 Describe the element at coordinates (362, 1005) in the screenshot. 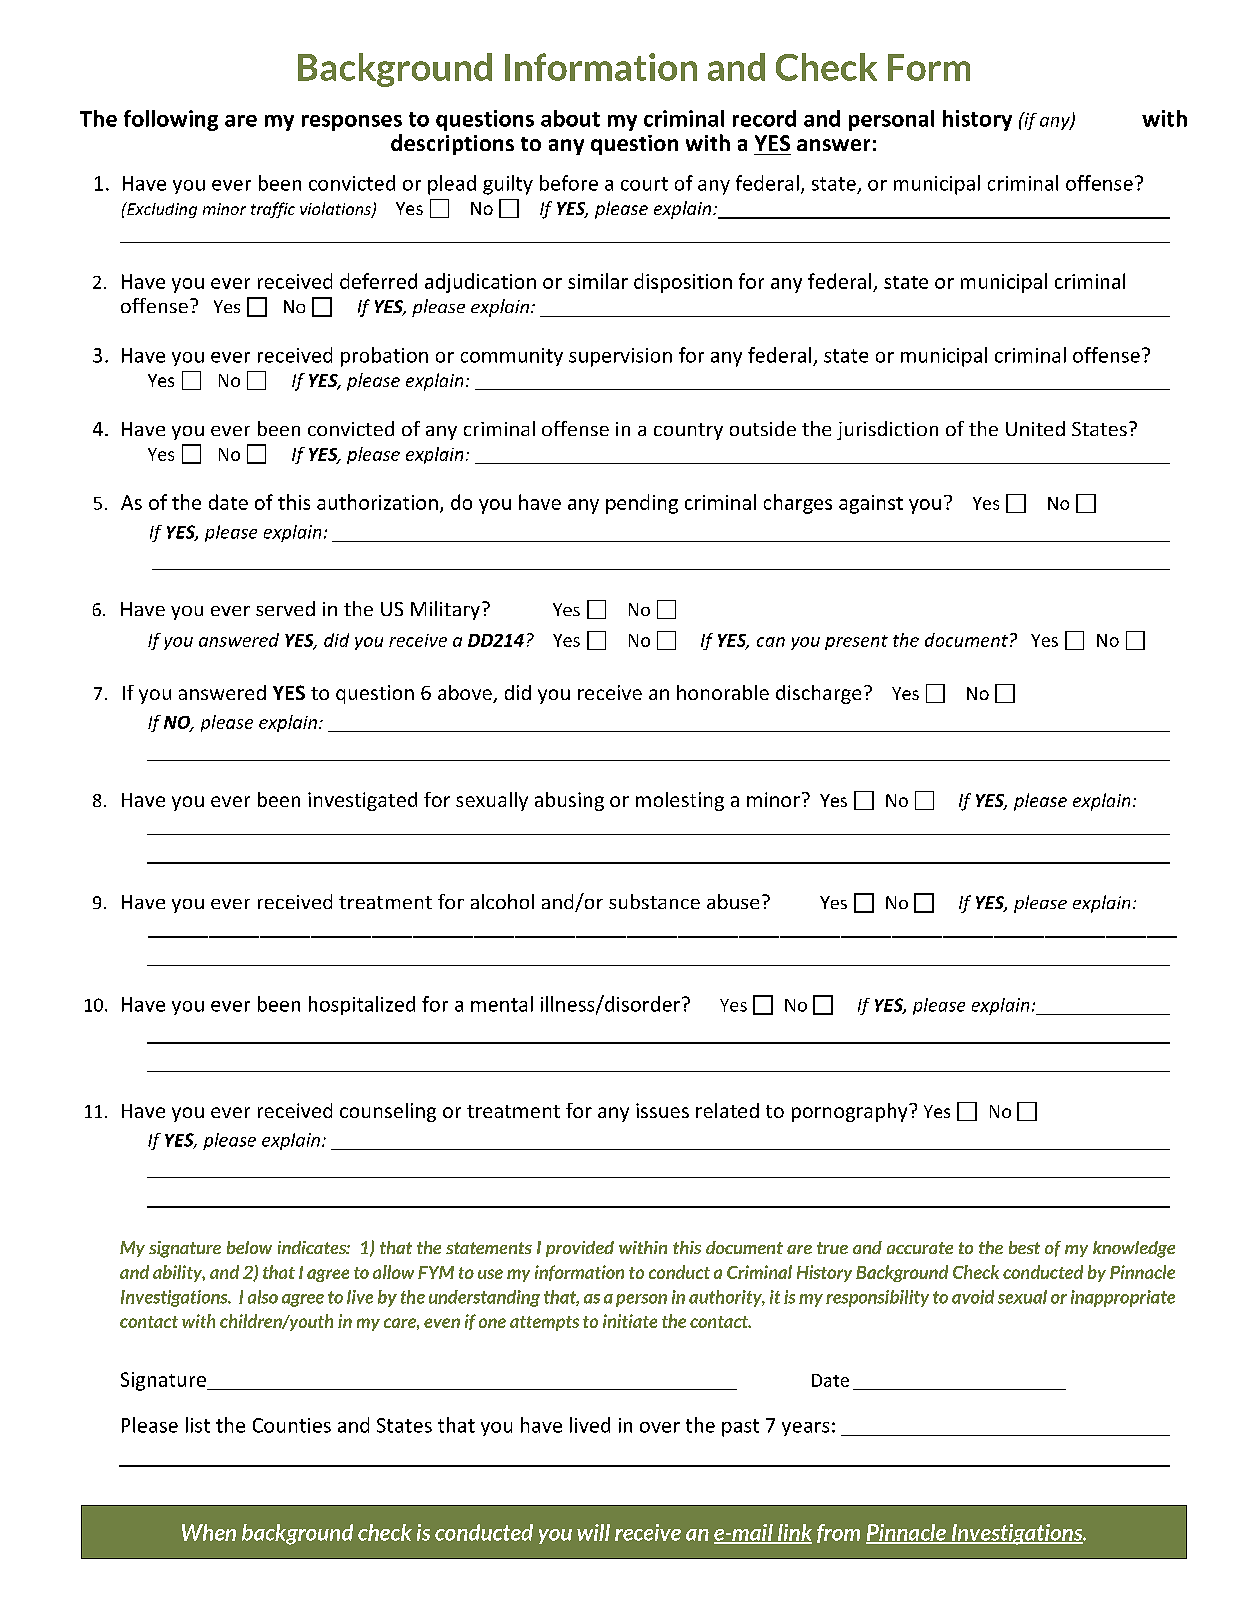

I see `hospitalized` at that location.
